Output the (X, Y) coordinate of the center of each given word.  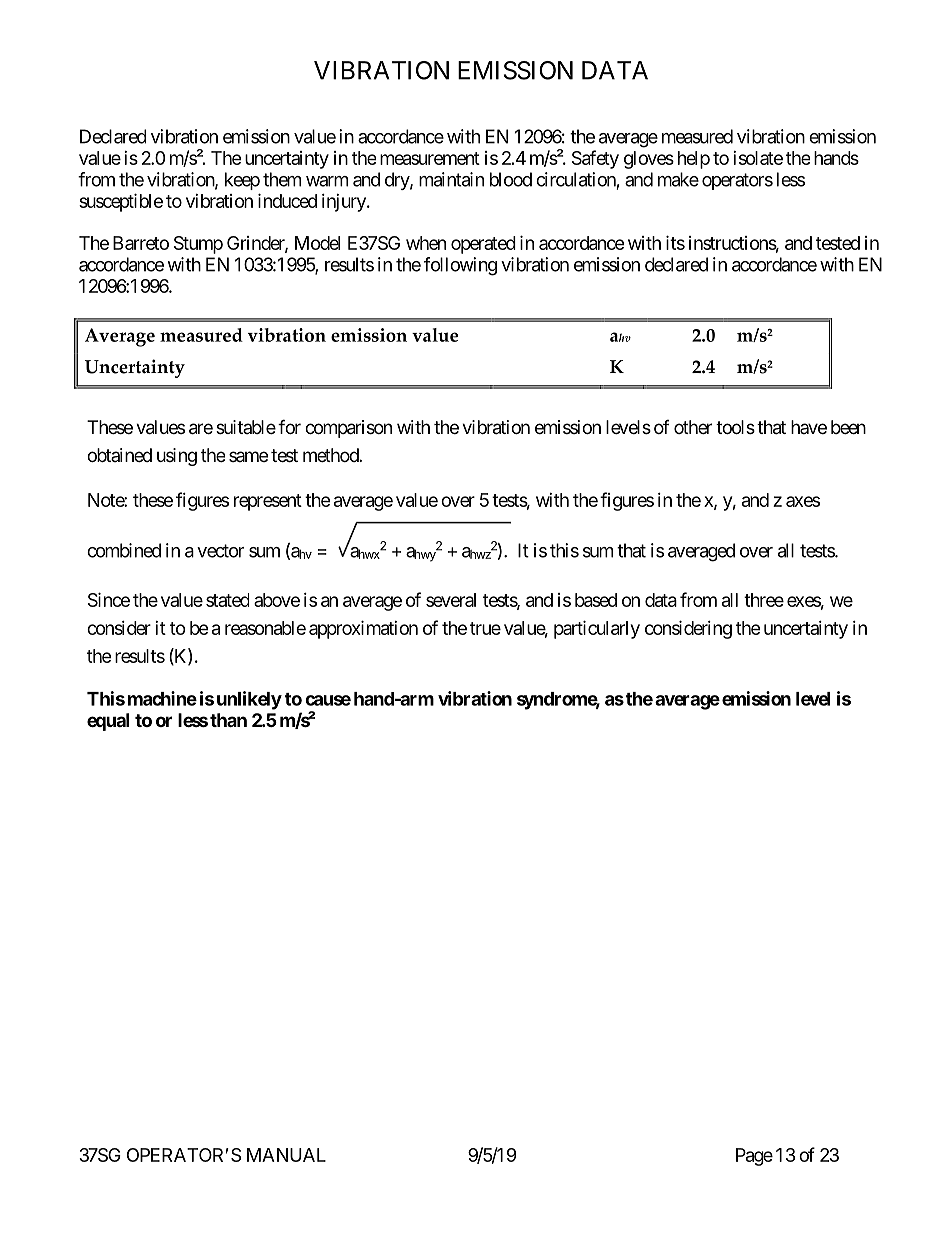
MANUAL (286, 1155)
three (764, 600)
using (177, 457)
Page (754, 1157)
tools (735, 427)
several (451, 600)
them (282, 179)
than (228, 720)
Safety (595, 159)
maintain (451, 179)
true (485, 628)
